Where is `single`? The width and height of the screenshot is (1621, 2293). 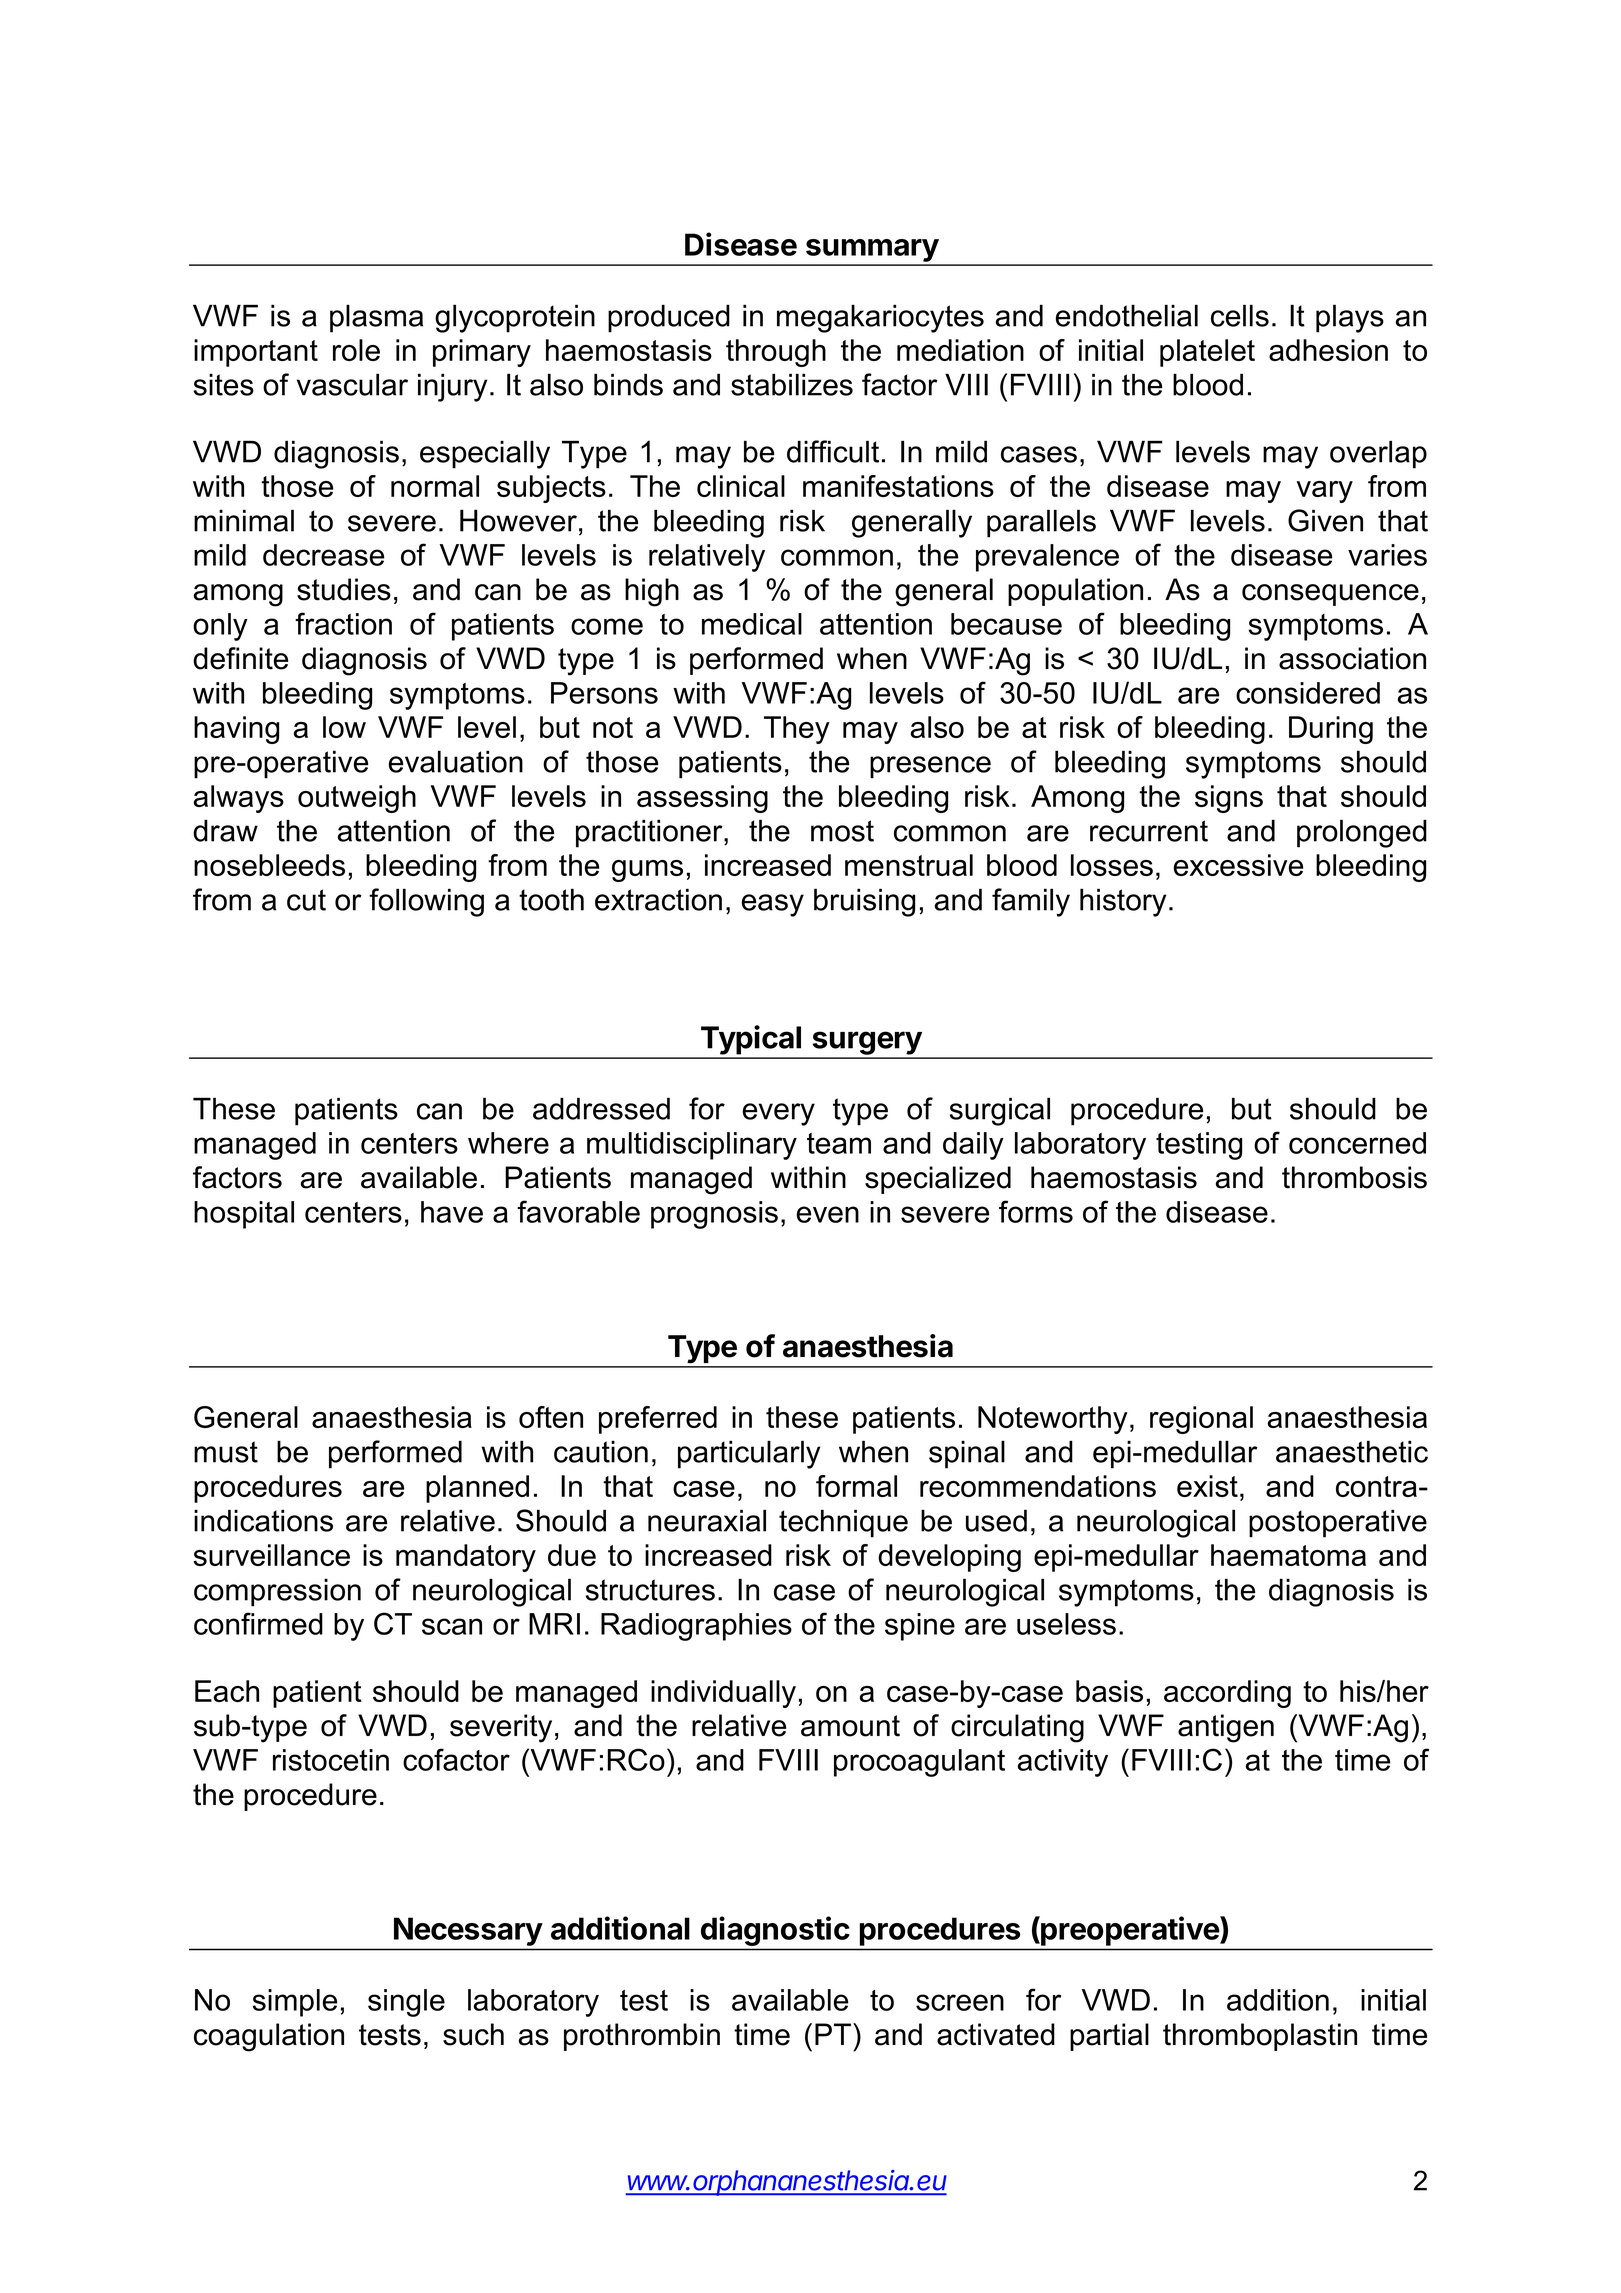
single is located at coordinates (406, 2003).
